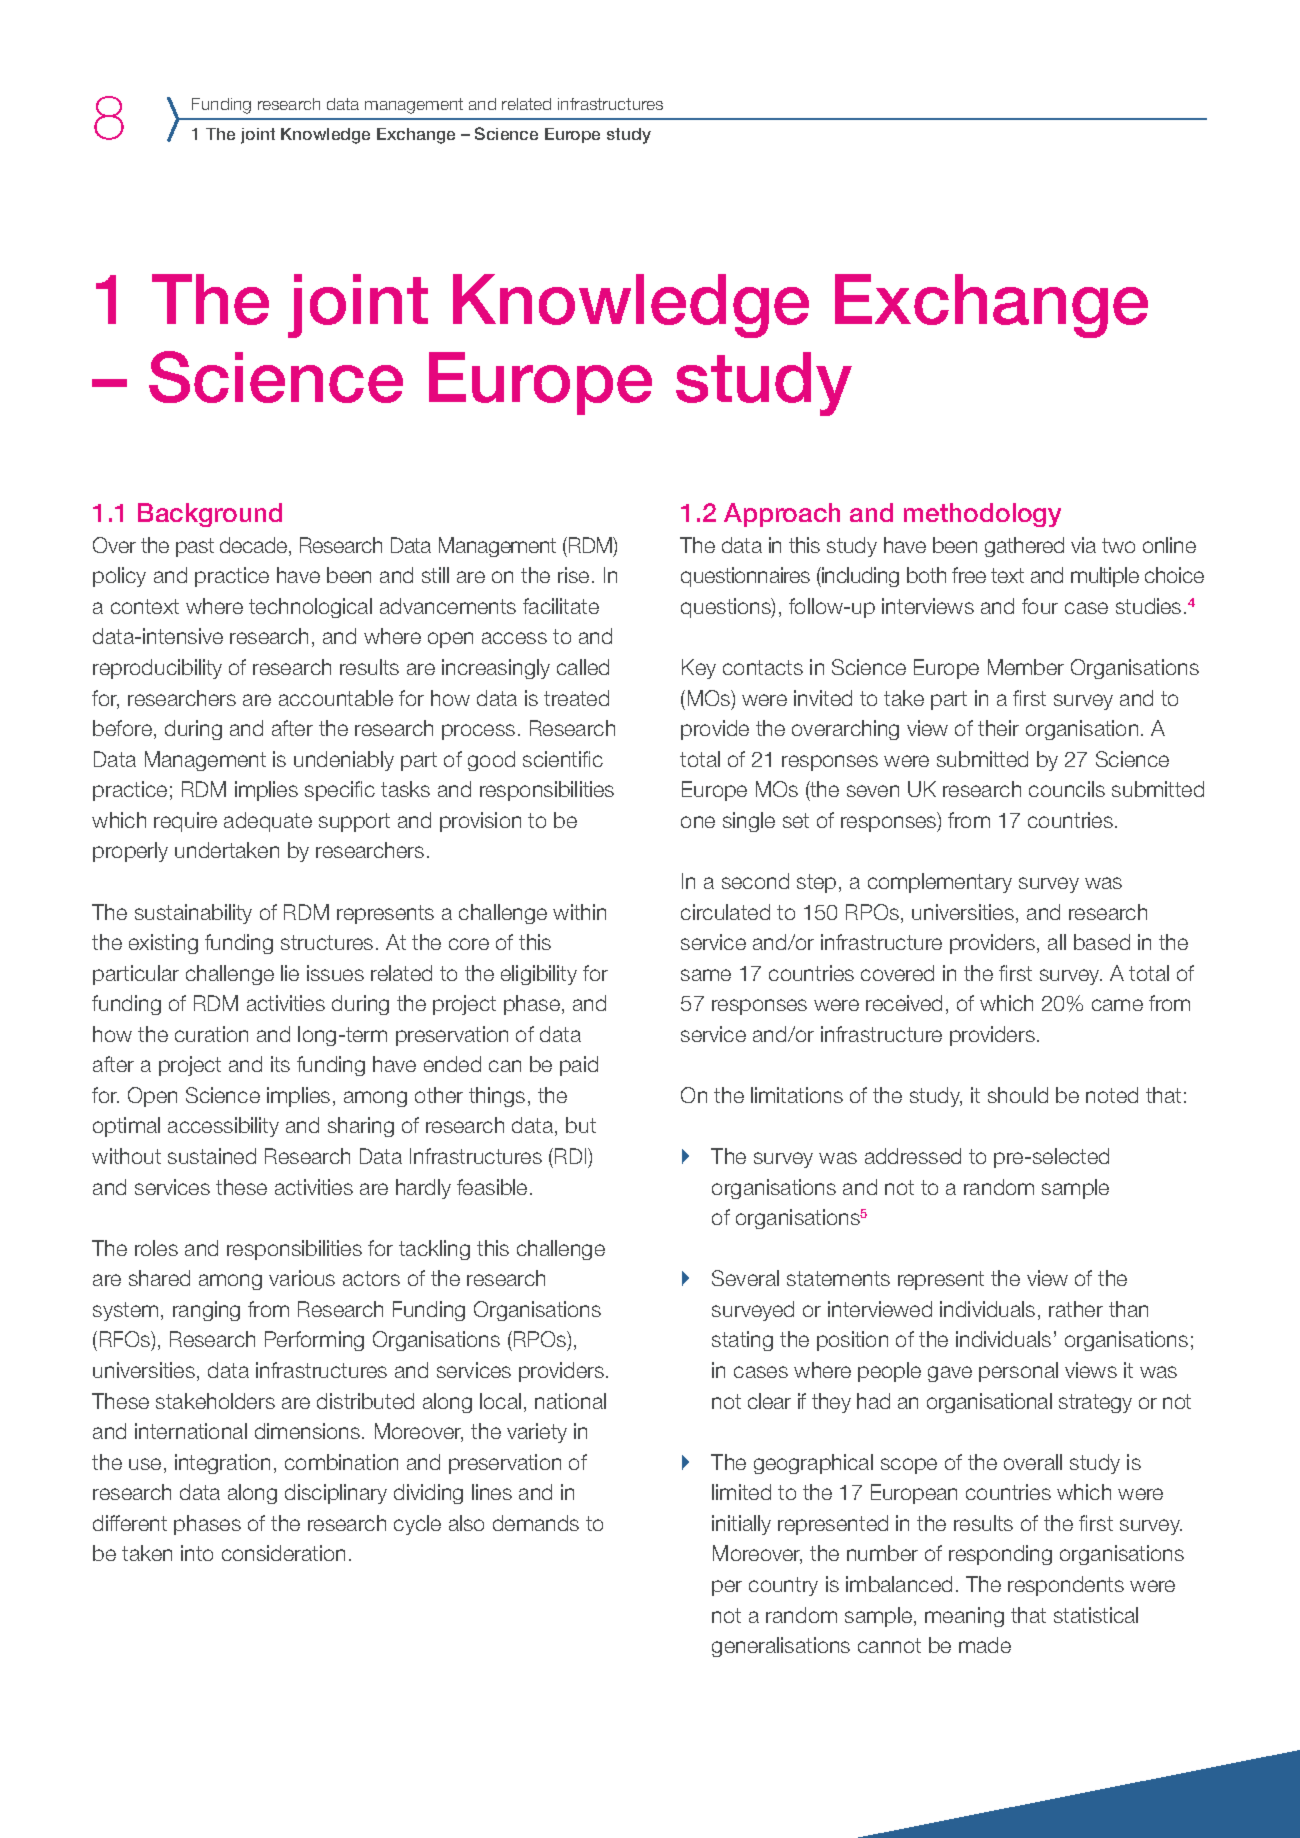 This screenshot has width=1300, height=1838. What do you see at coordinates (1018, 1095) in the screenshot?
I see `should` at bounding box center [1018, 1095].
